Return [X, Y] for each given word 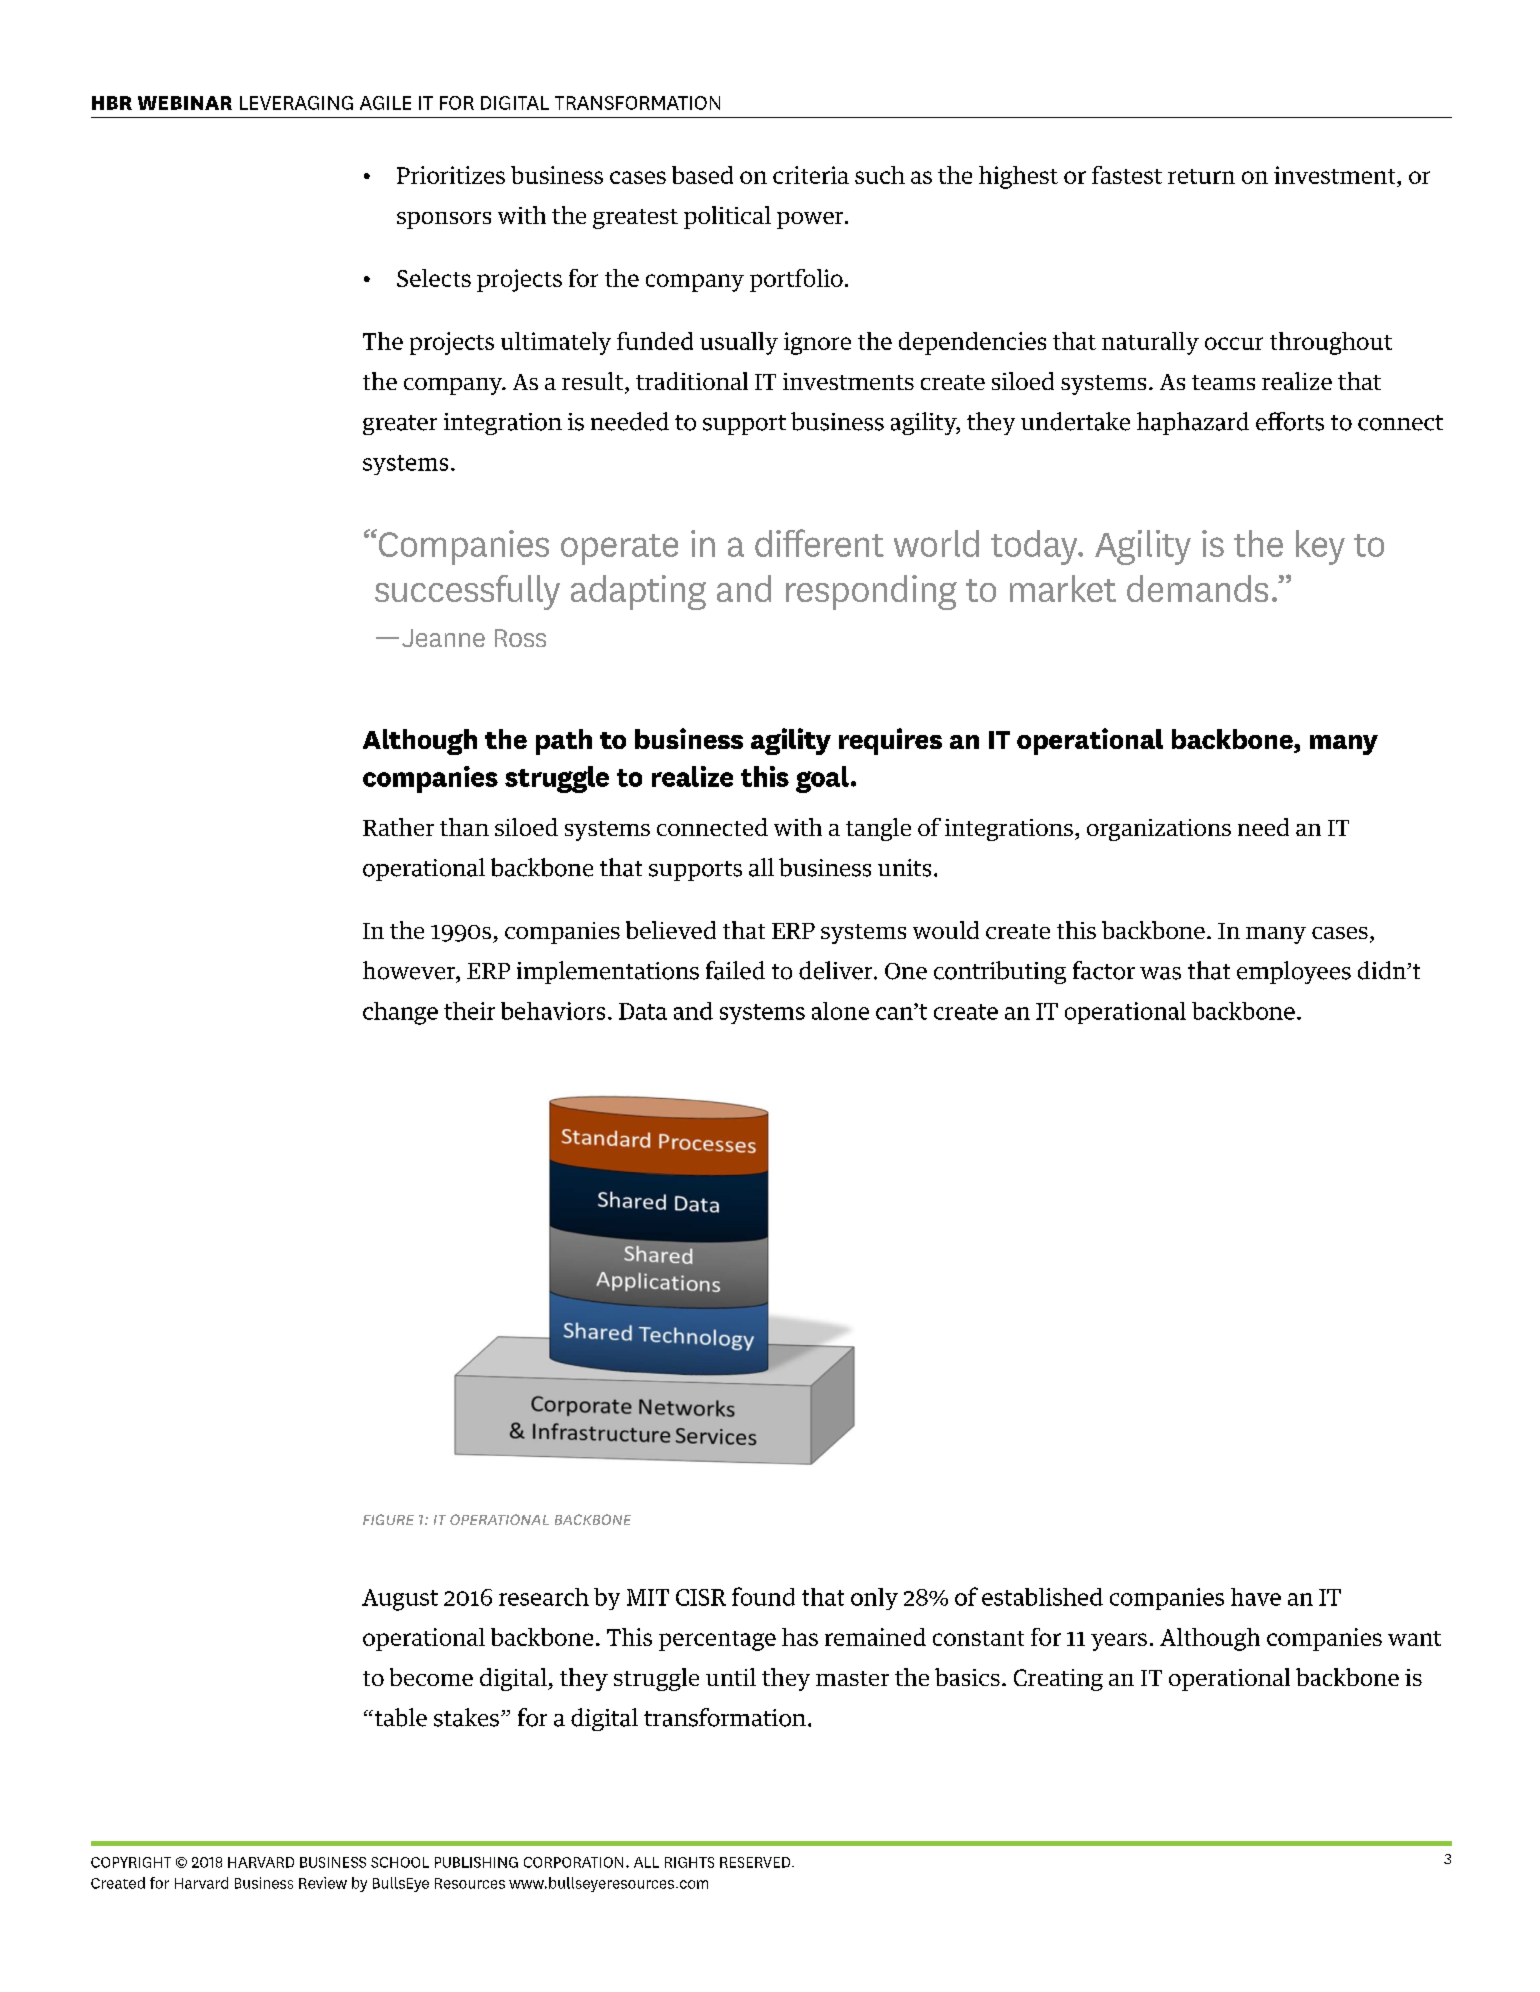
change [400, 1013]
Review [323, 1883]
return [1201, 176]
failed [735, 970]
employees [1294, 972]
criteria [811, 175]
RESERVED [756, 1862]
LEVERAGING [296, 103]
